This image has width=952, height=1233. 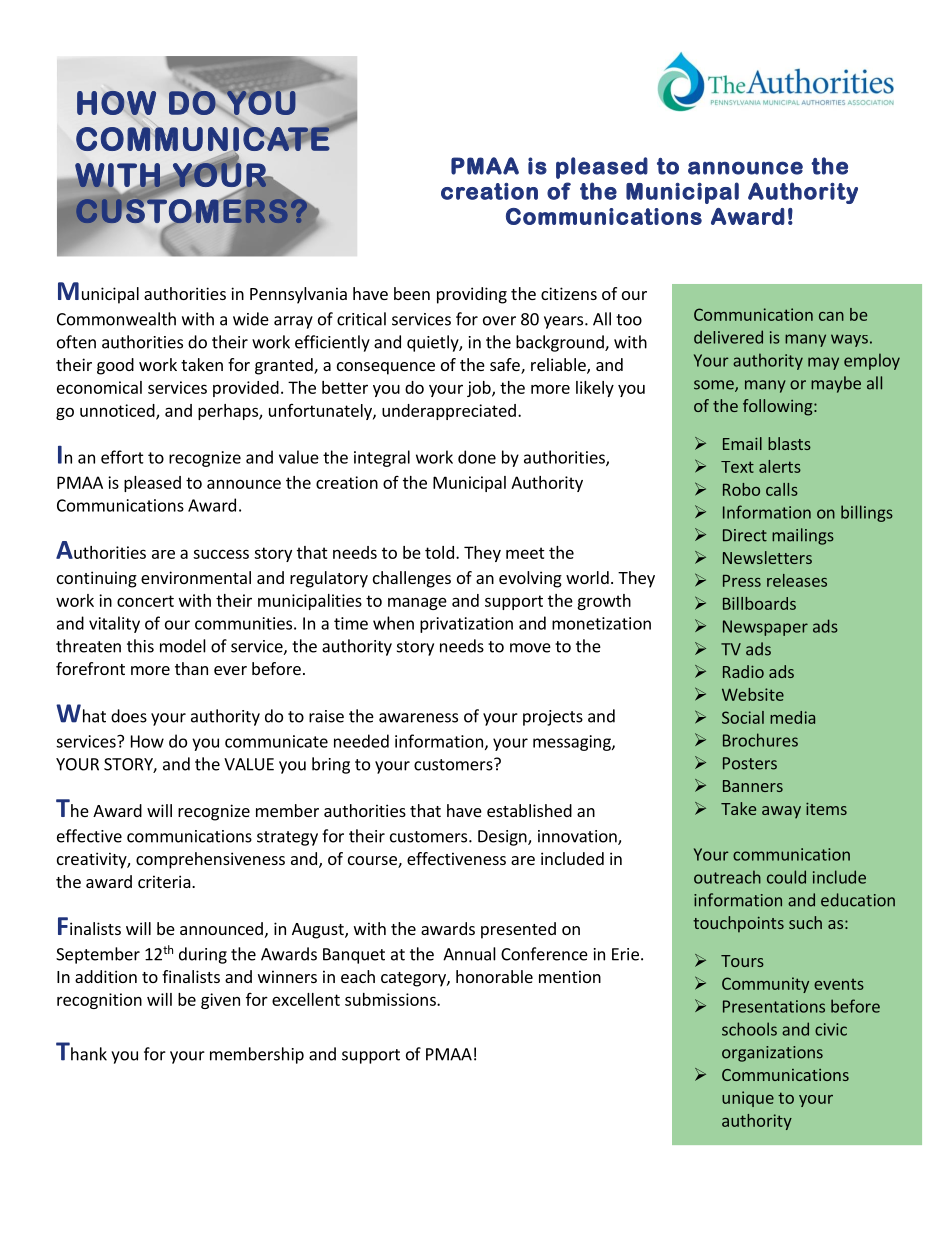 I want to click on told, so click(x=439, y=552).
